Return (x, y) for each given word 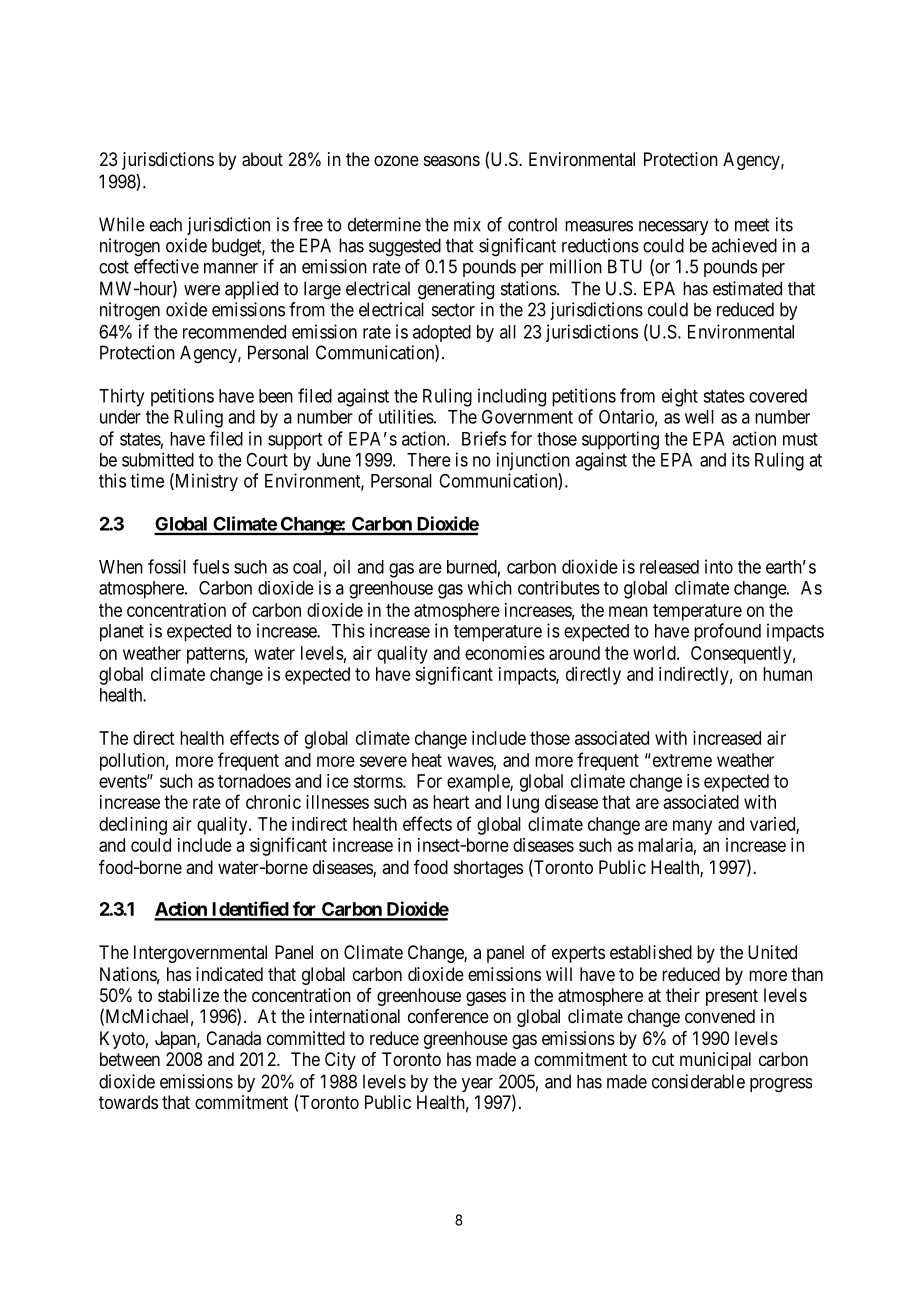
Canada (233, 1038)
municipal (715, 1061)
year (477, 1085)
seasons (452, 160)
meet (752, 225)
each (166, 224)
